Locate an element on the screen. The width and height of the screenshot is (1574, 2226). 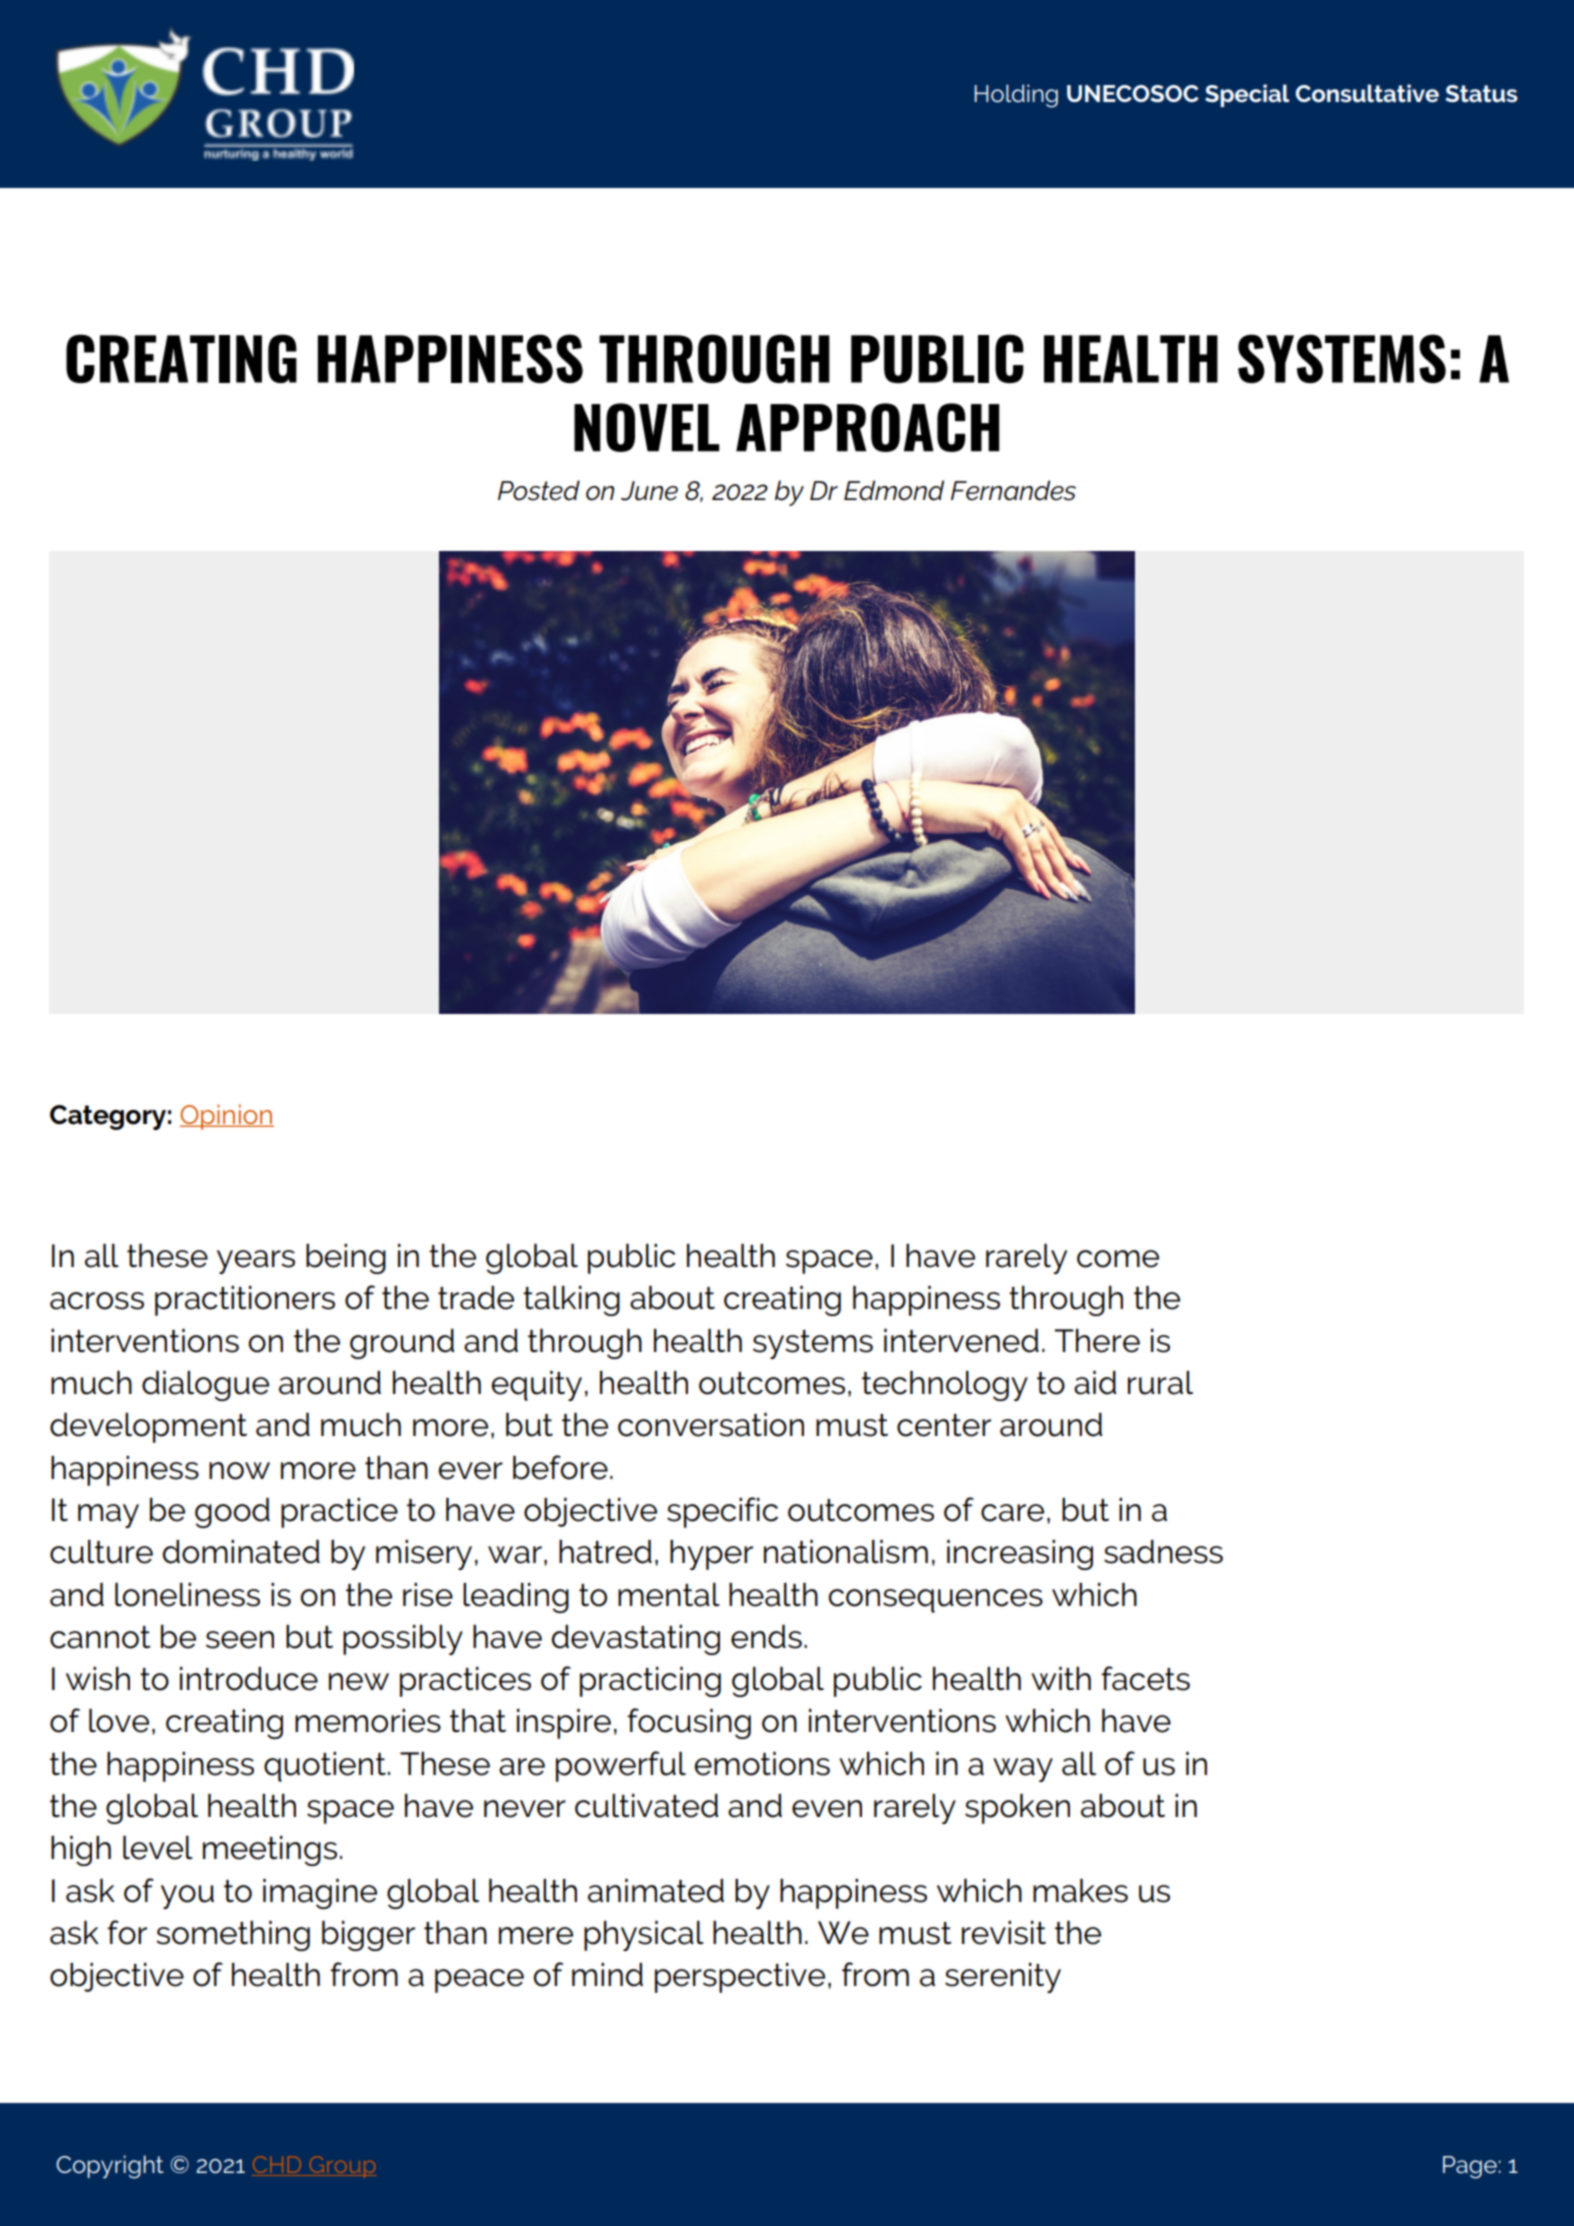
Consultative is located at coordinates (1367, 93).
